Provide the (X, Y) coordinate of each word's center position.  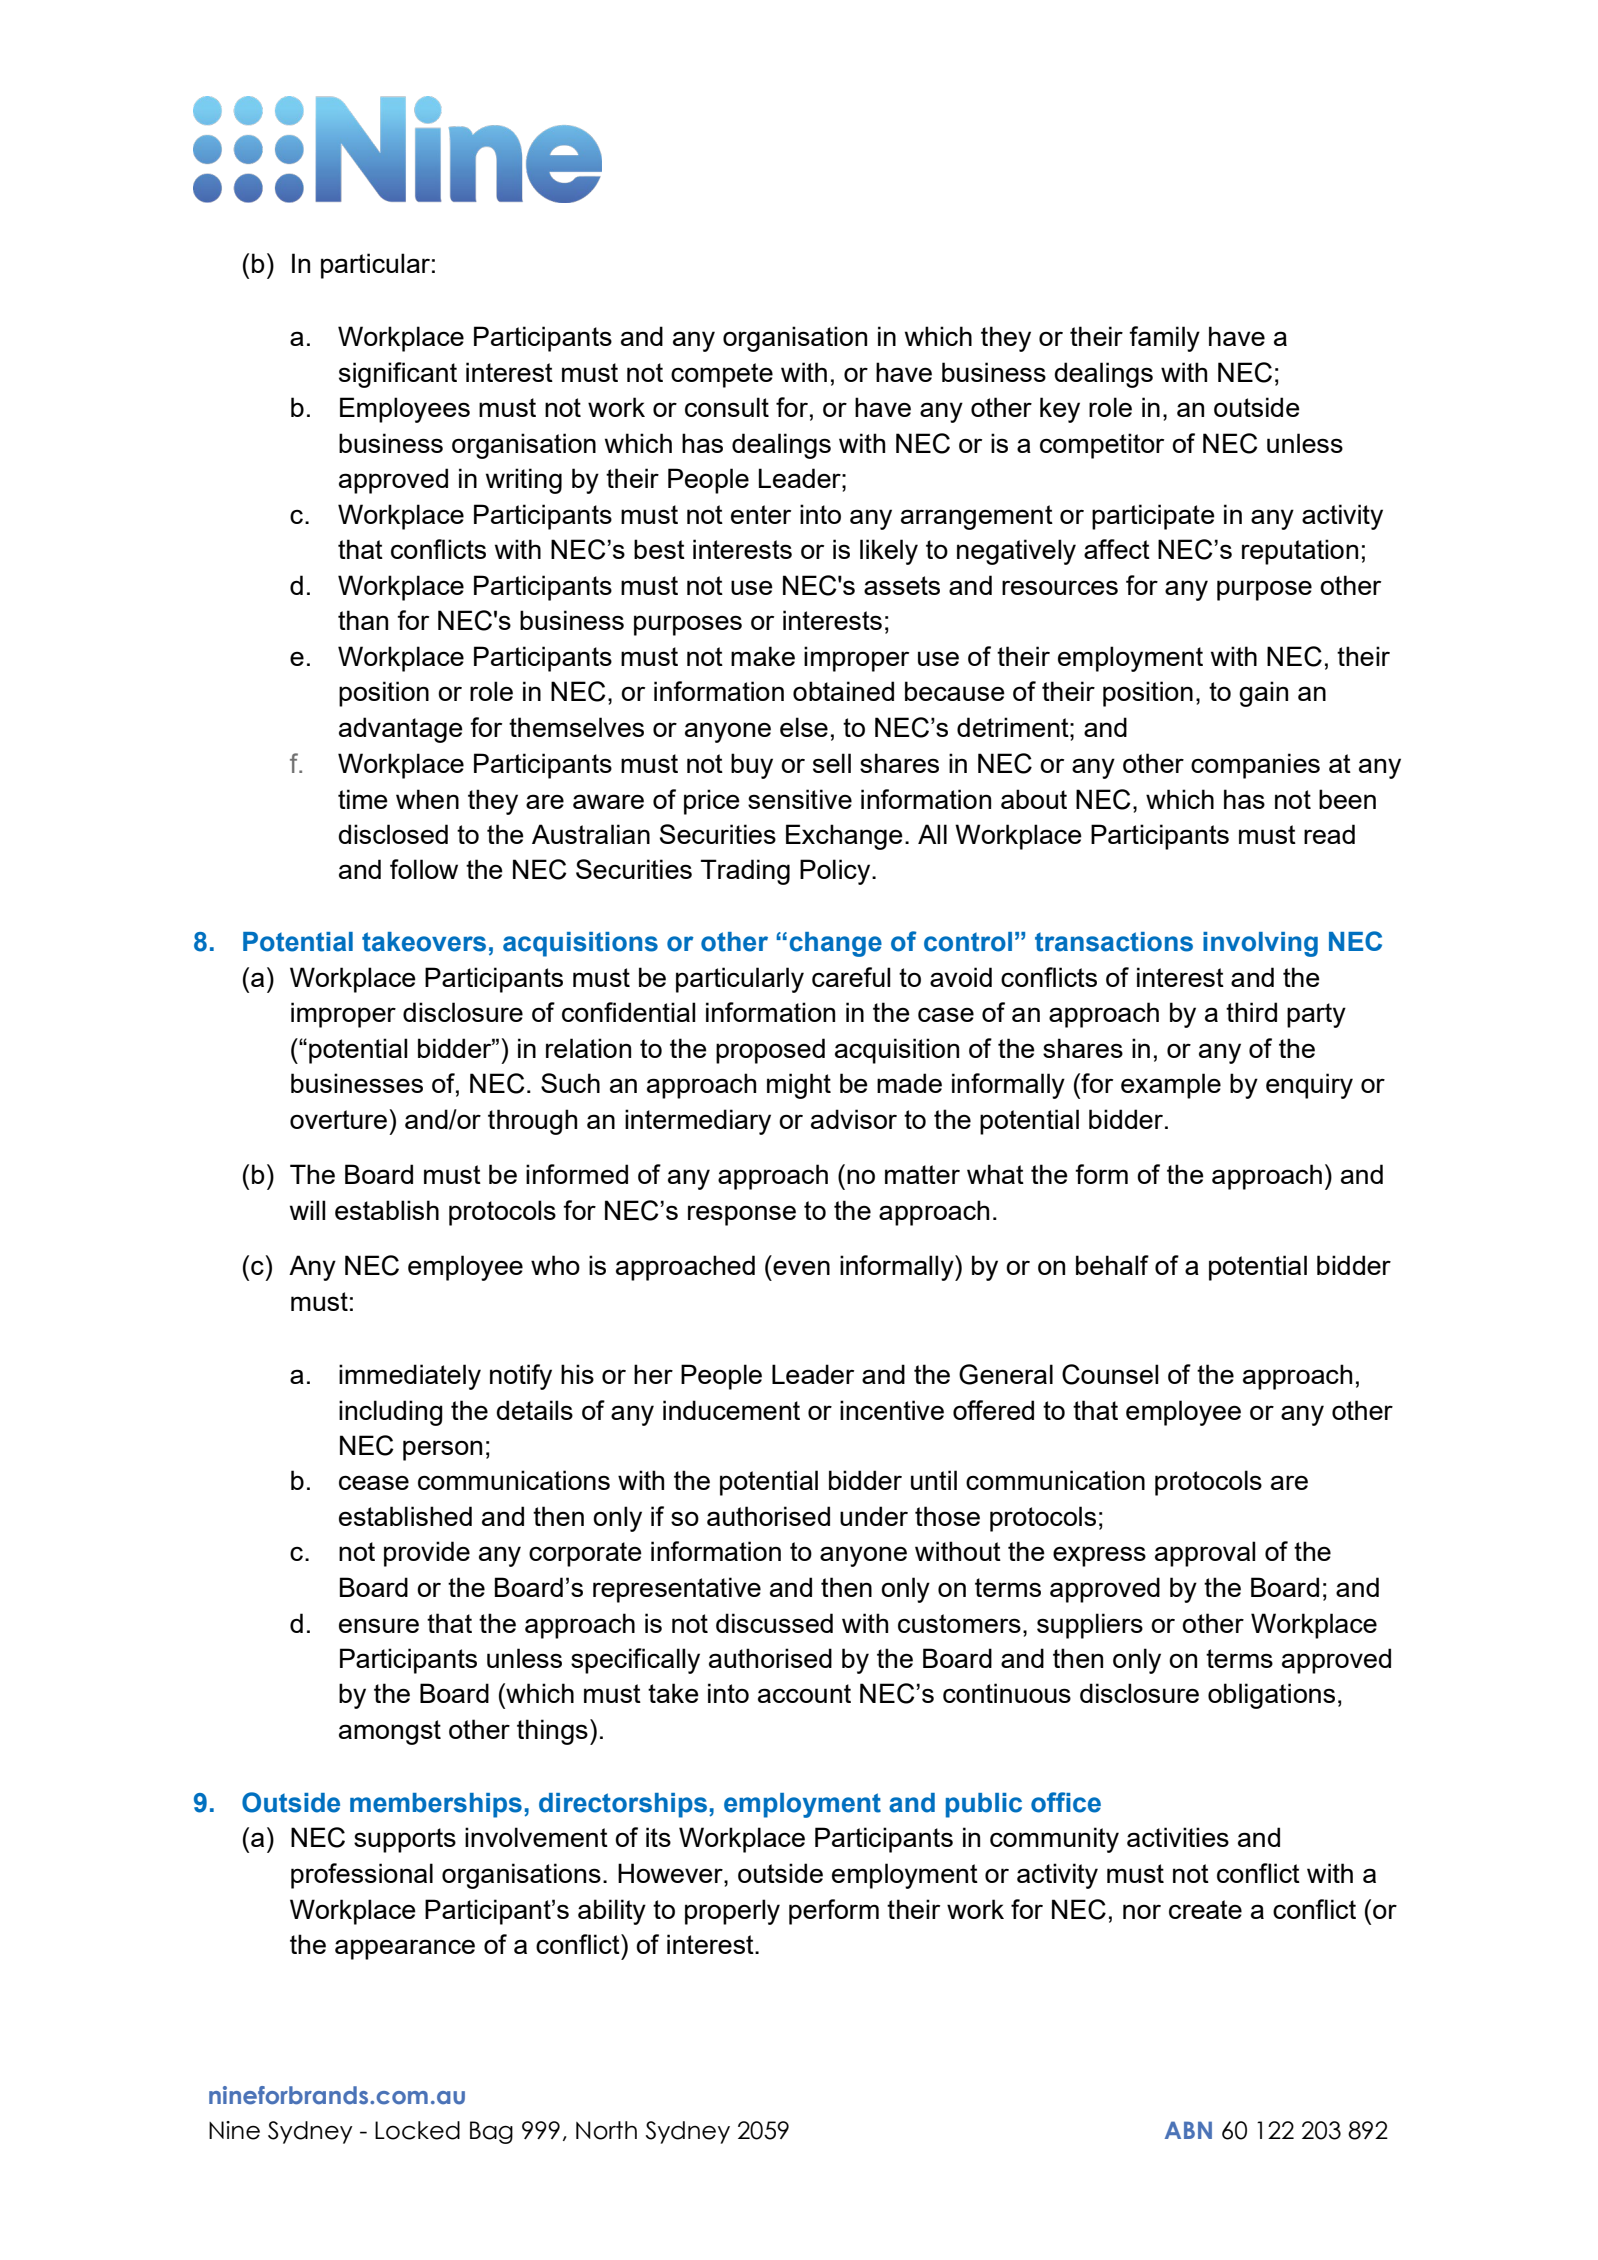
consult (727, 407)
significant (398, 375)
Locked (417, 2130)
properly (732, 1912)
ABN (1188, 2130)
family (1164, 339)
